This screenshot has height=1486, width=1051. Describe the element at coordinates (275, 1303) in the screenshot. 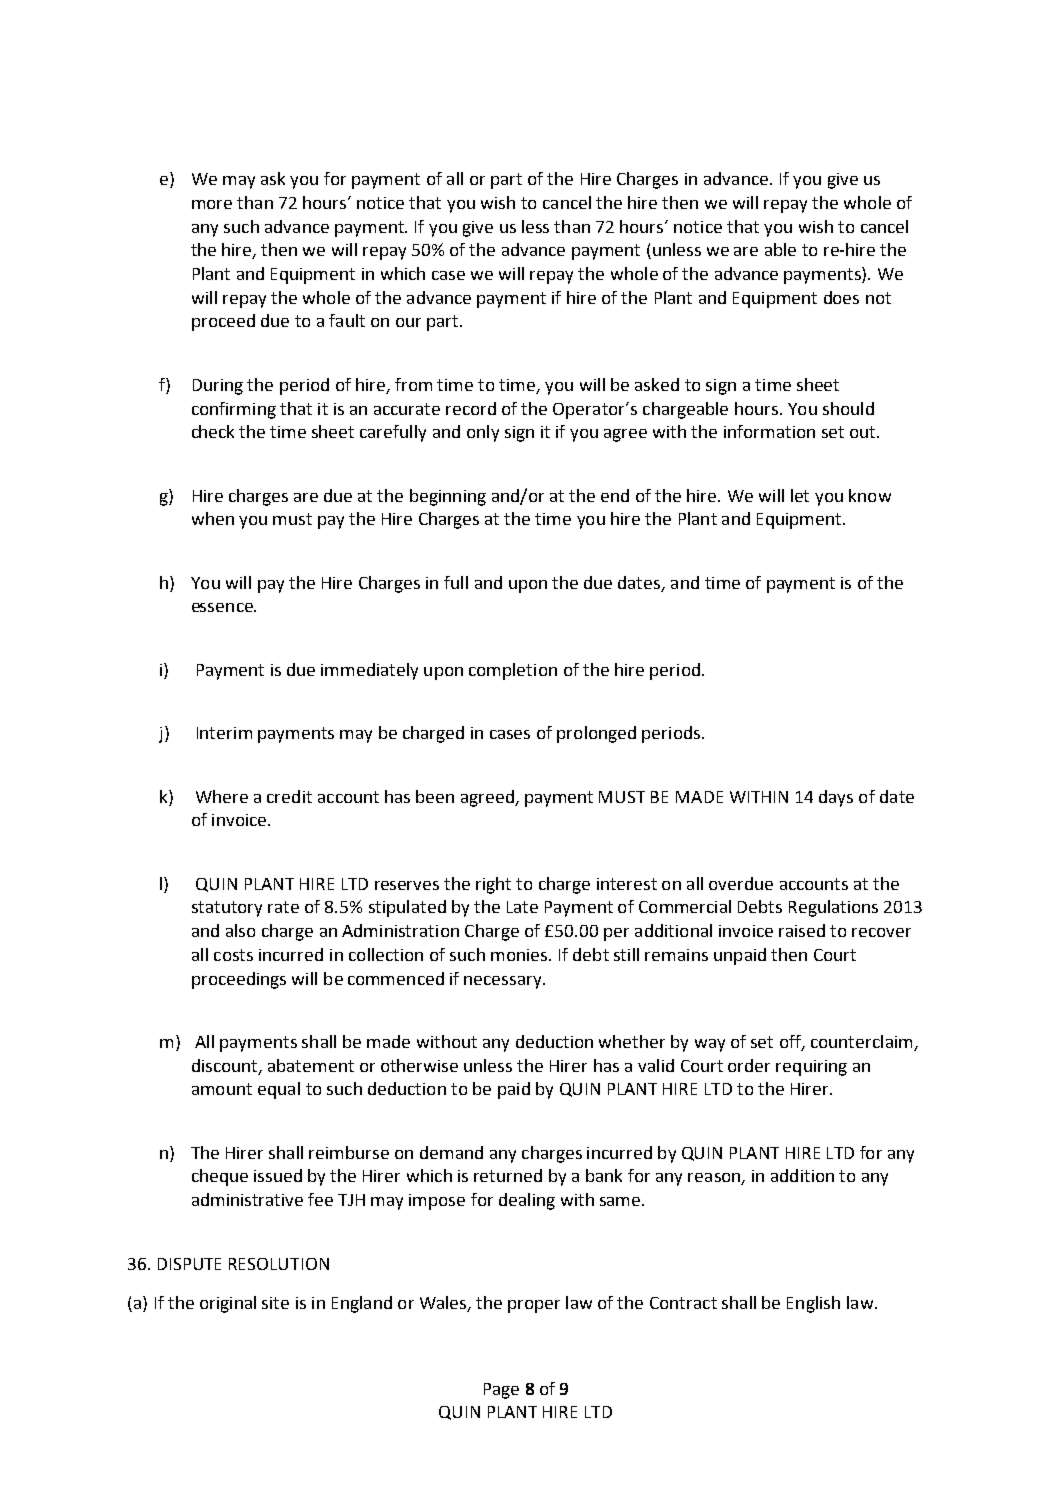

I see `site` at that location.
